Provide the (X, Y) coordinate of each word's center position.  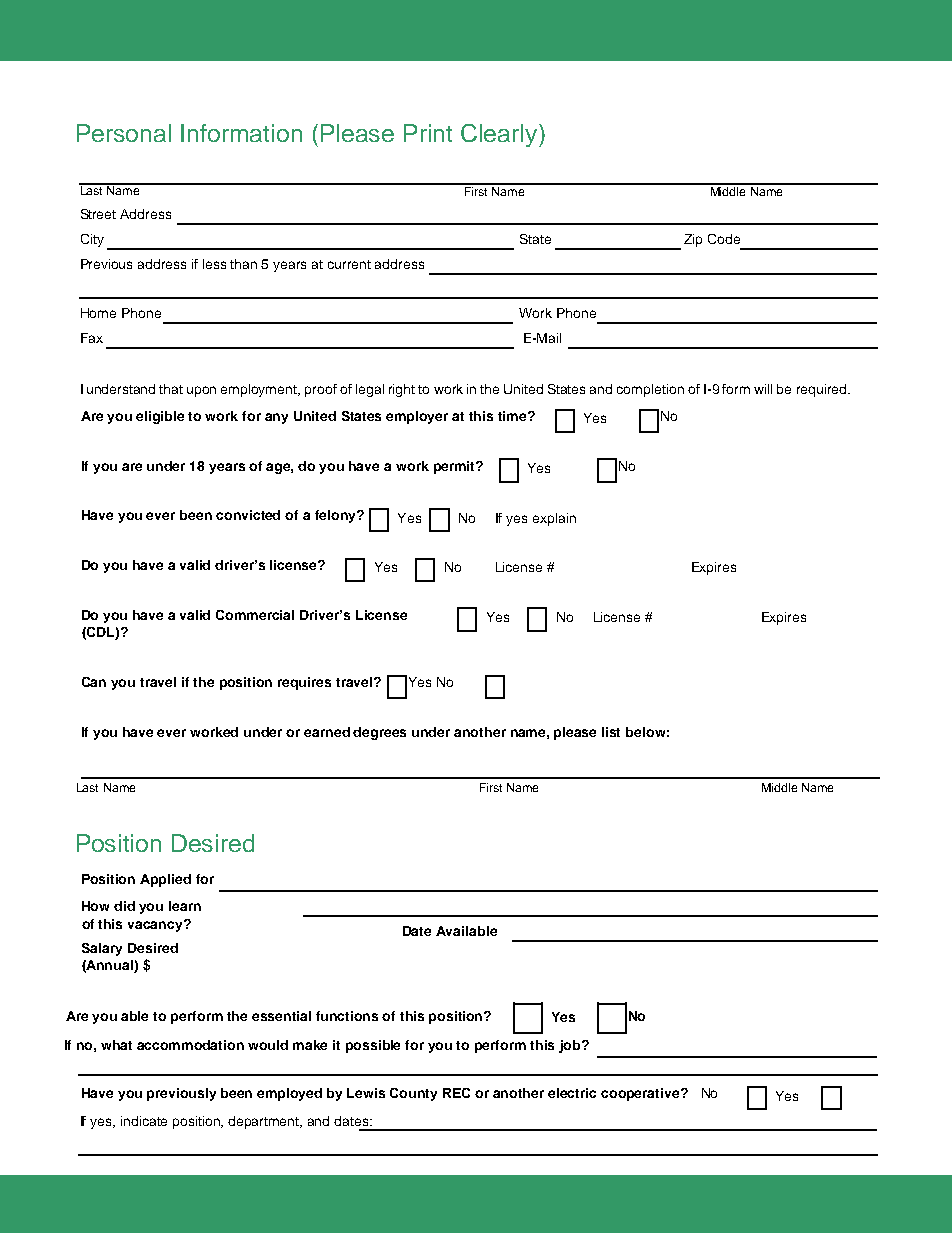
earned (327, 732)
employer (417, 417)
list (611, 732)
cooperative (641, 1094)
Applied (165, 880)
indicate (144, 1121)
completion (650, 390)
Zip (693, 240)
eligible (160, 417)
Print (428, 133)
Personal (124, 133)
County (413, 1094)
